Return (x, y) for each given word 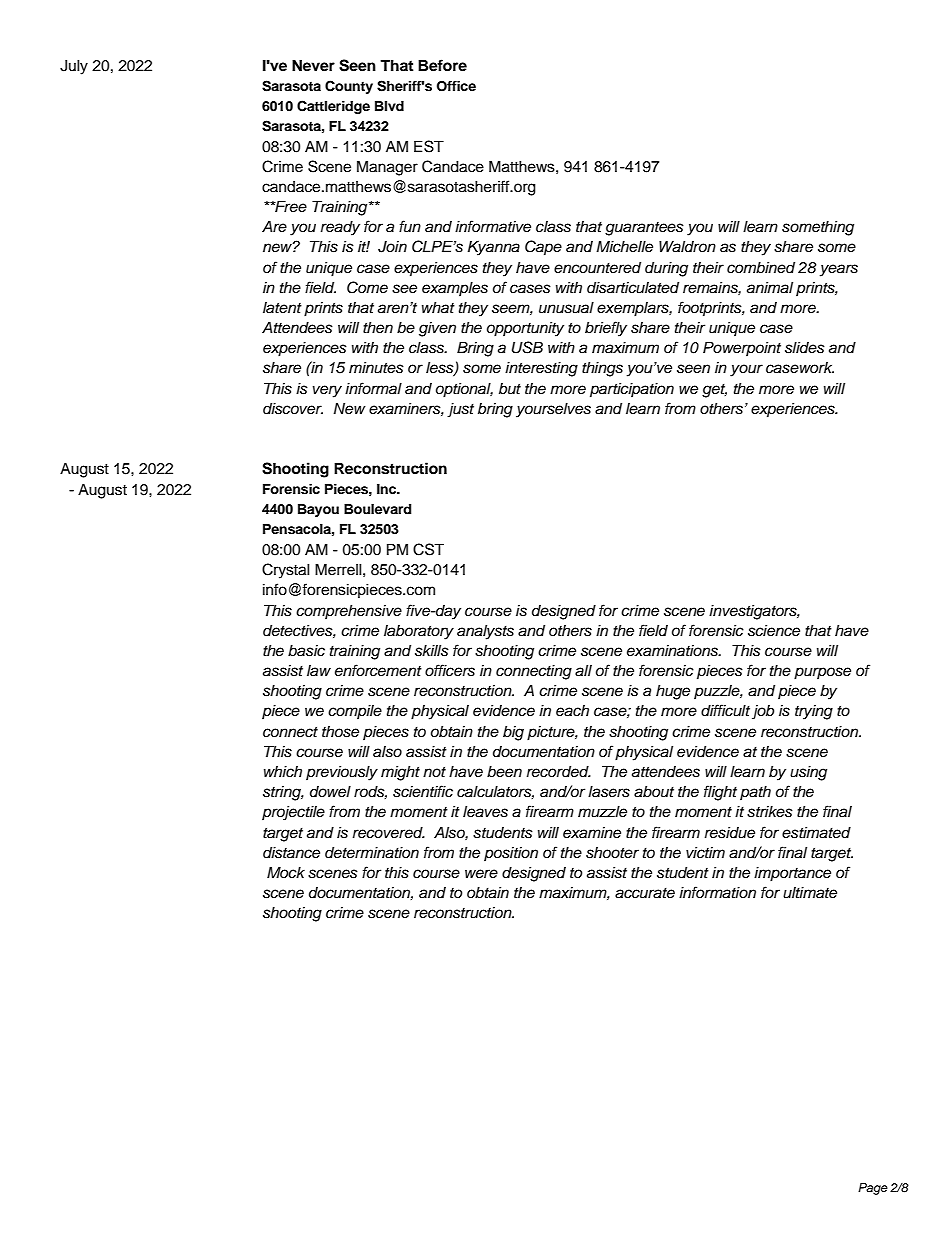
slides (805, 348)
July (74, 67)
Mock (286, 872)
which (283, 772)
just (460, 410)
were (481, 873)
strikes (770, 812)
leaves (485, 812)
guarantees (644, 229)
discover (293, 409)
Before (442, 65)
